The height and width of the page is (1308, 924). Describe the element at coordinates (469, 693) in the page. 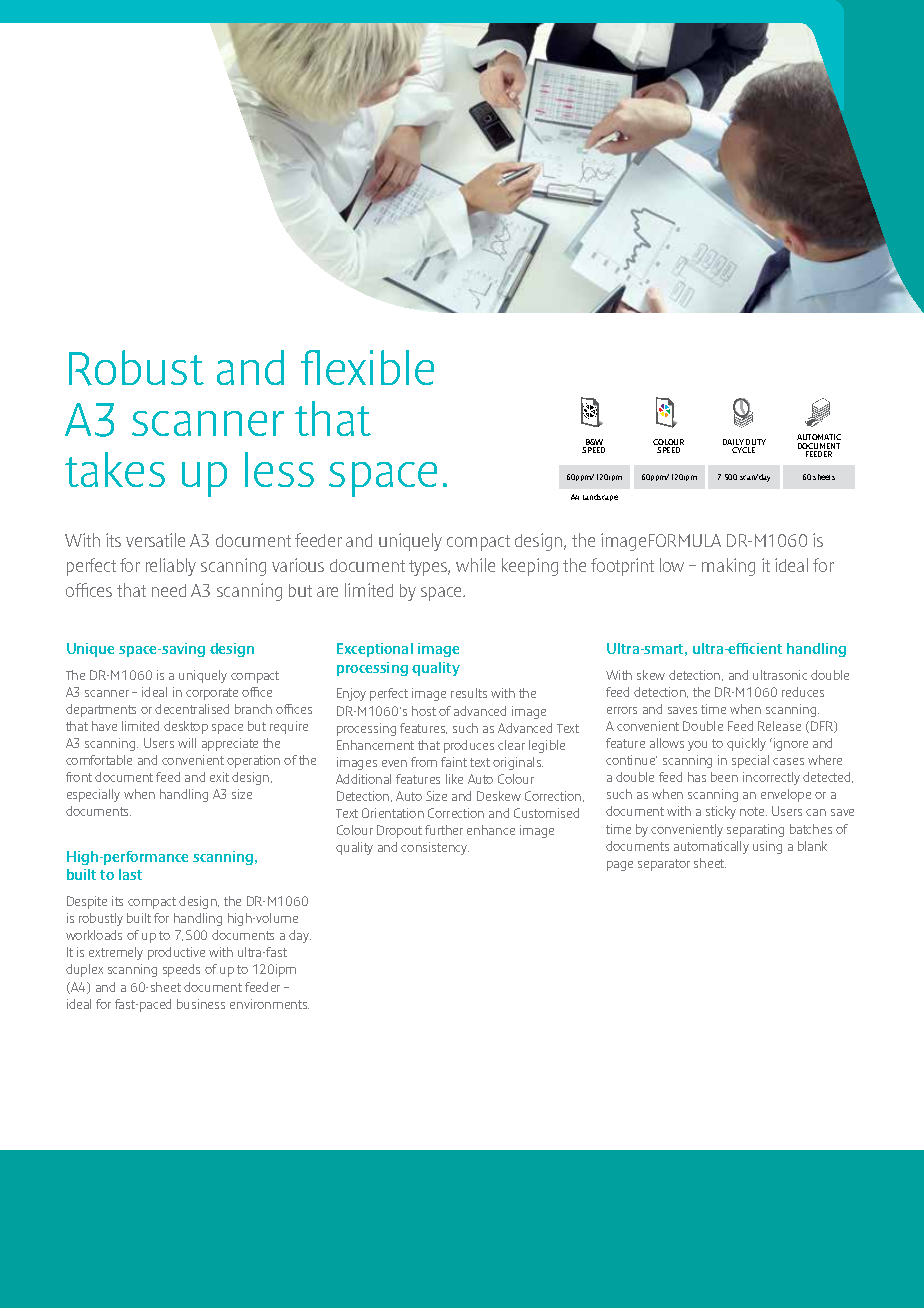

I see `results` at that location.
